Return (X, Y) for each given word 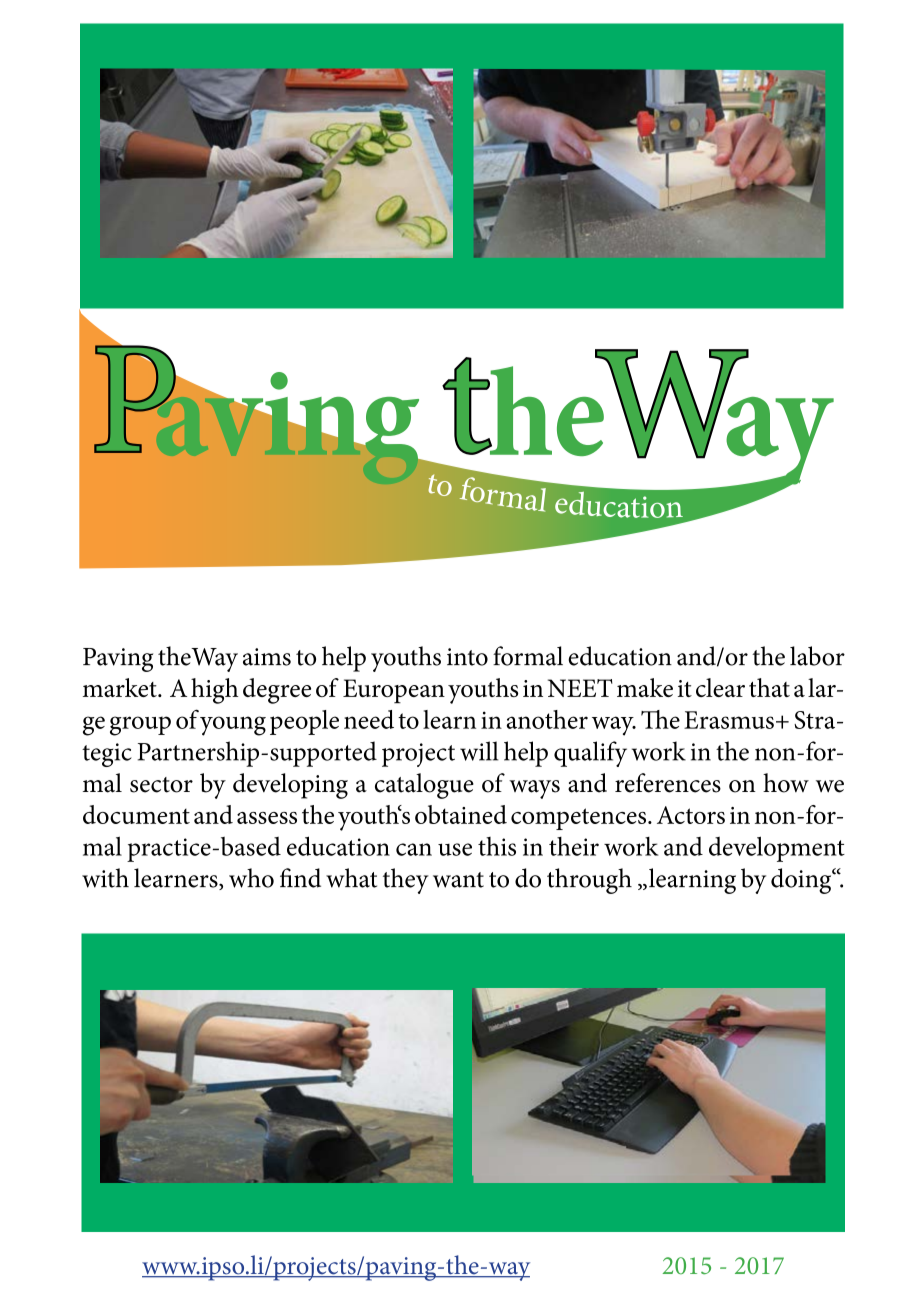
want (458, 880)
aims (267, 657)
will (479, 751)
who (251, 878)
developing (290, 786)
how (786, 783)
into (467, 657)
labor (817, 656)
